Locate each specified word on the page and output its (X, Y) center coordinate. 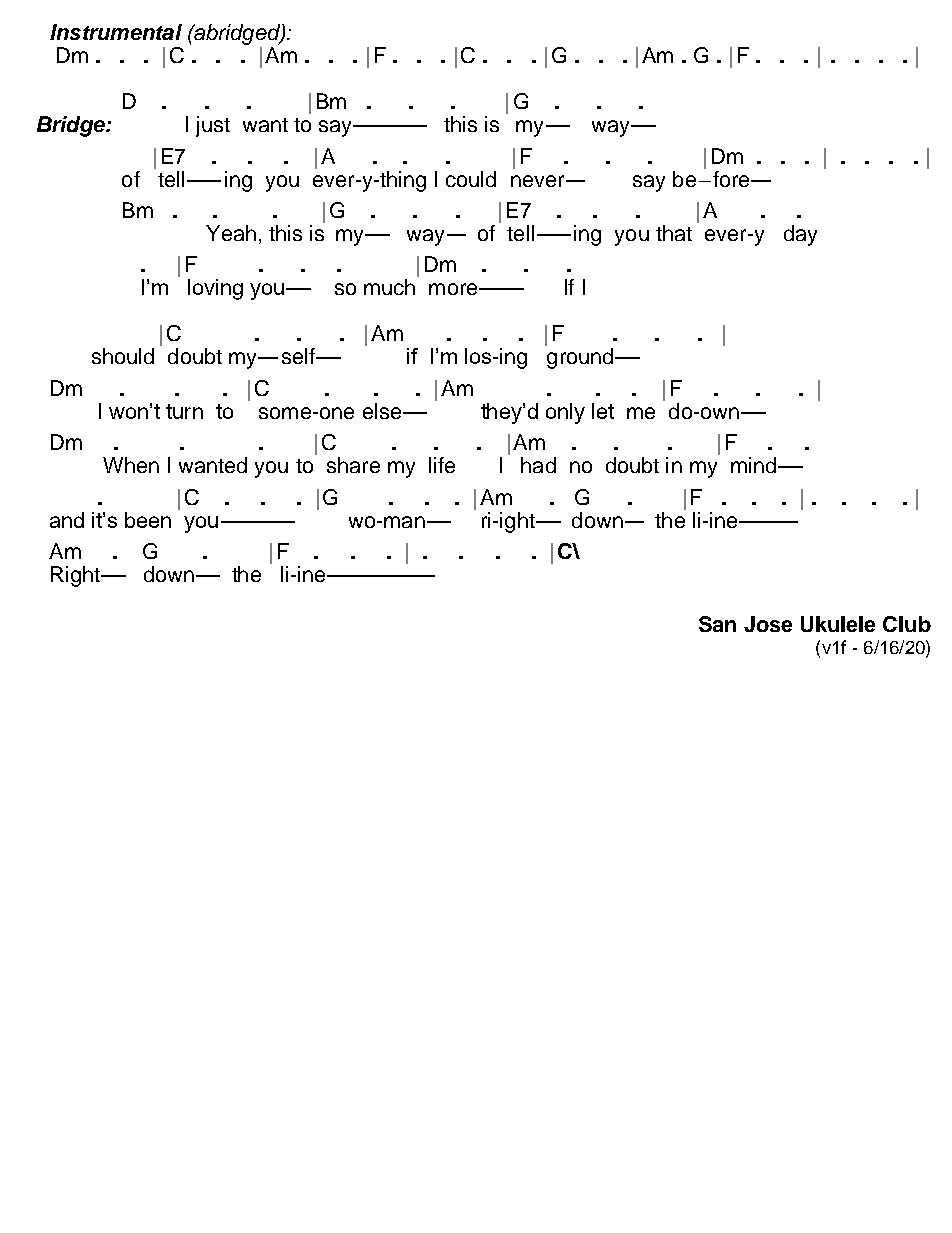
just (213, 126)
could (471, 179)
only (565, 413)
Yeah (231, 233)
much (389, 287)
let (603, 411)
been (148, 520)
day (800, 235)
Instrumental (116, 32)
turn (184, 411)
